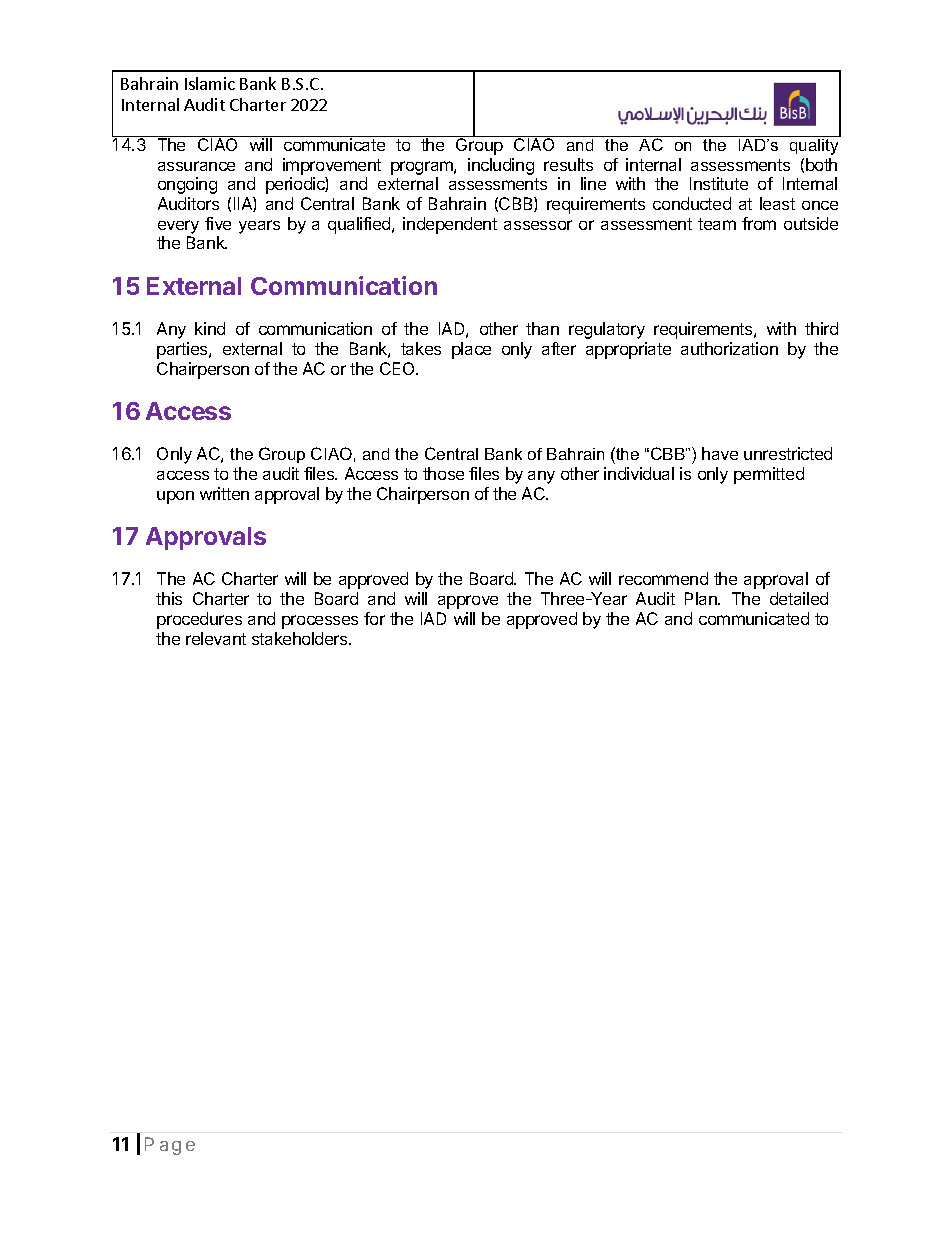  Describe the element at coordinates (199, 620) in the screenshot. I see `procedures` at that location.
